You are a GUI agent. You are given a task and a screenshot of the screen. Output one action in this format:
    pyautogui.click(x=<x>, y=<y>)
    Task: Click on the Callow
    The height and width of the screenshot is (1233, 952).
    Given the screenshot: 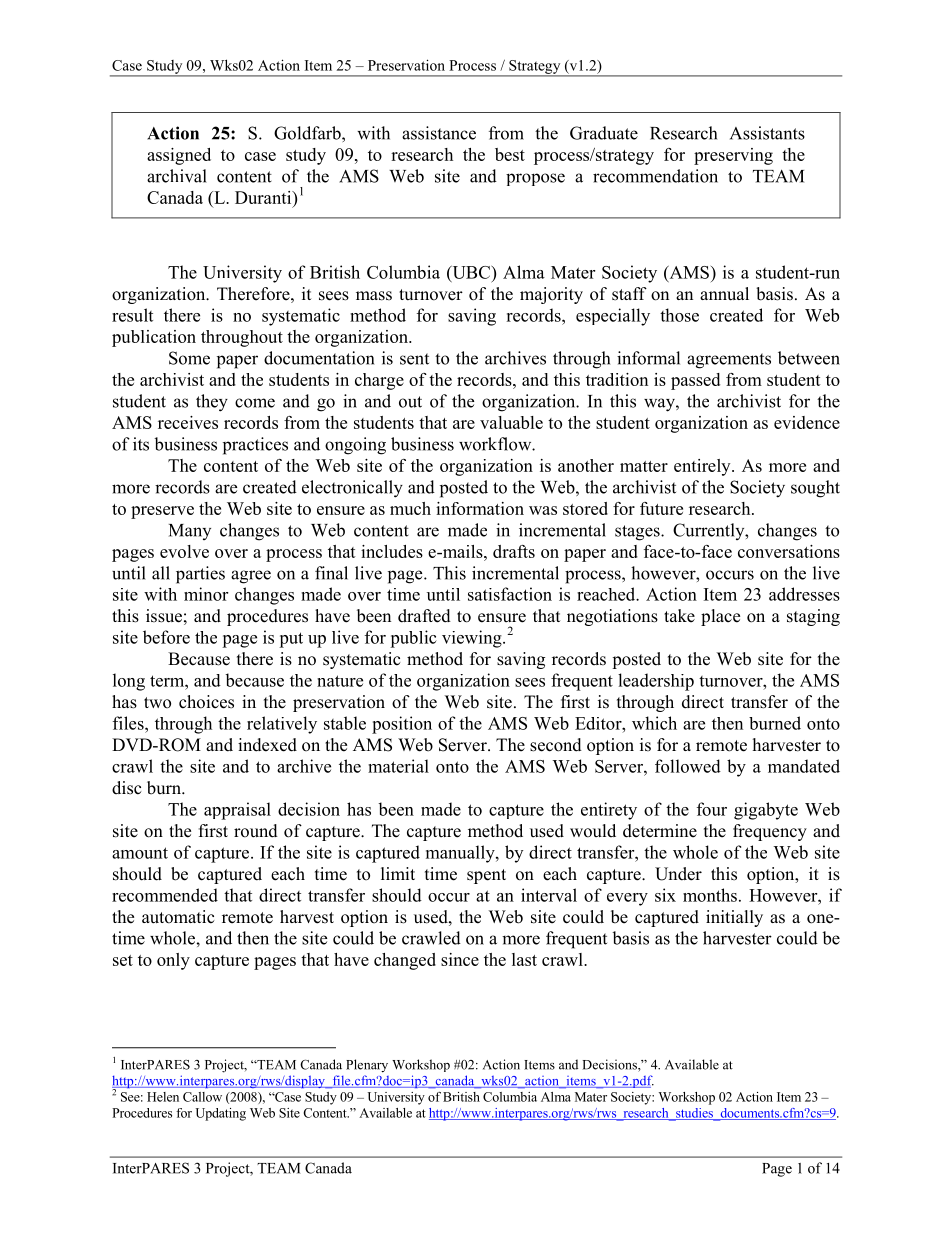 What is the action you would take?
    pyautogui.click(x=202, y=1097)
